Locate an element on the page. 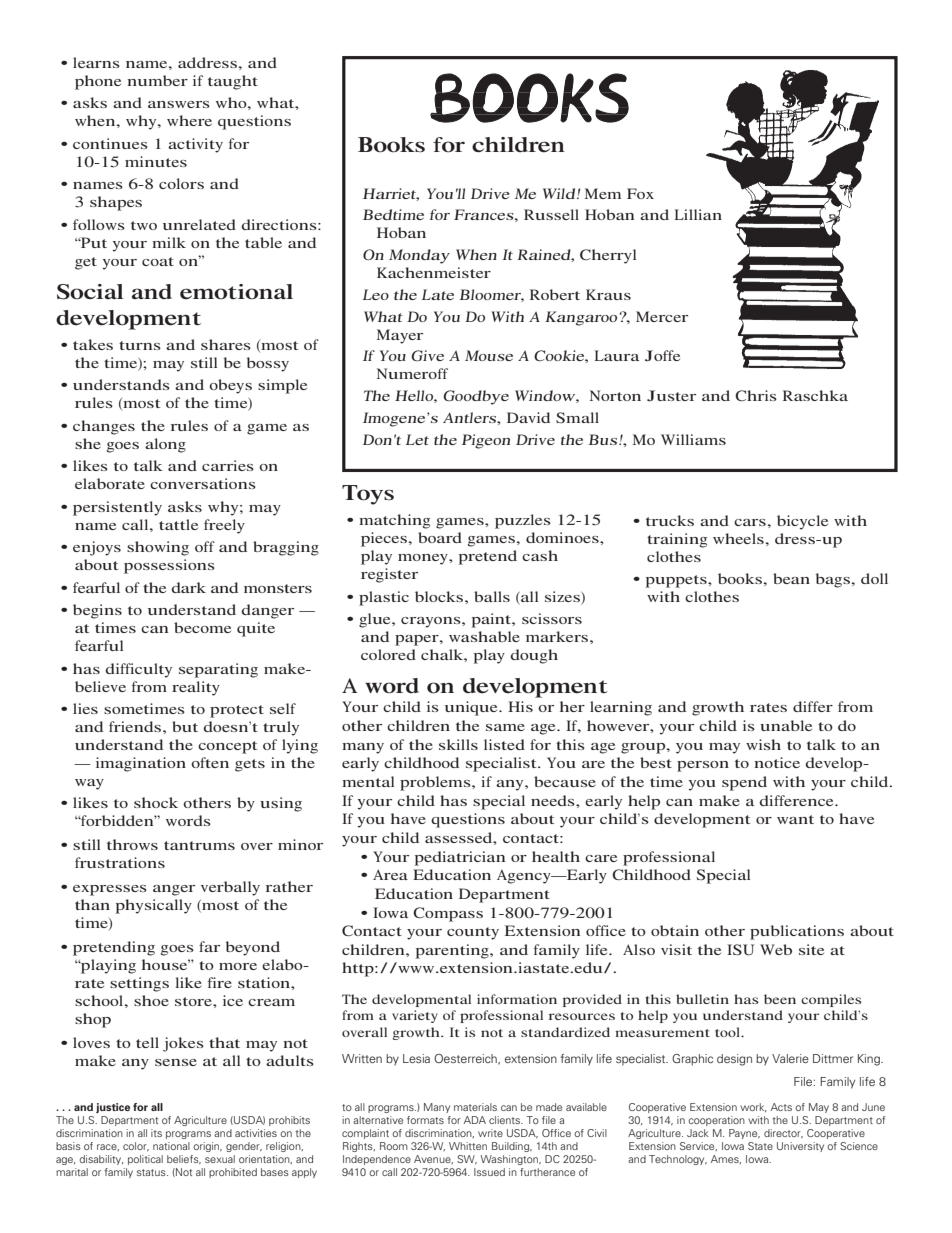 This image has width=952, height=1233. Russell is located at coordinates (551, 214).
